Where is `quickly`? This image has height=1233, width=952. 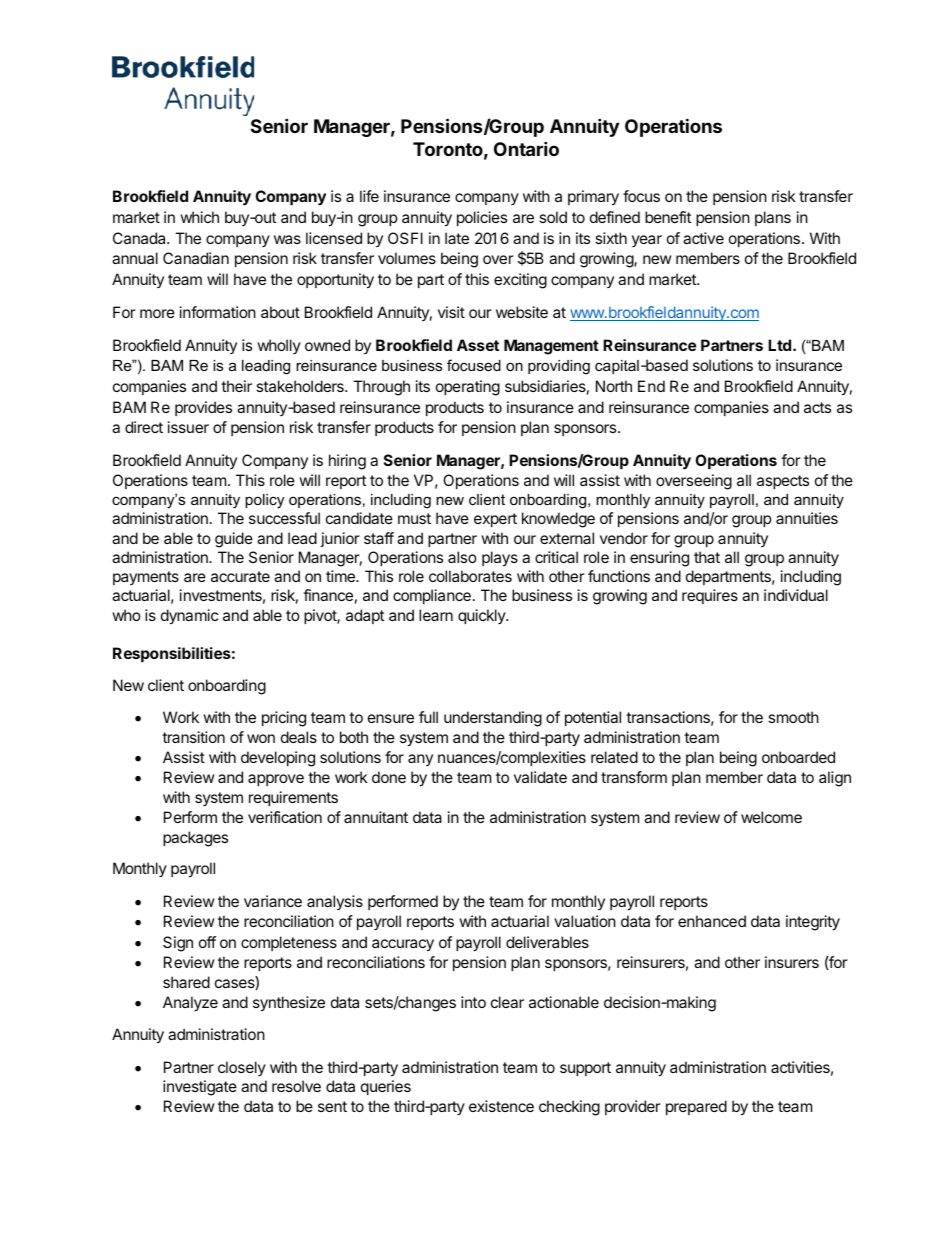
quickly is located at coordinates (482, 616).
